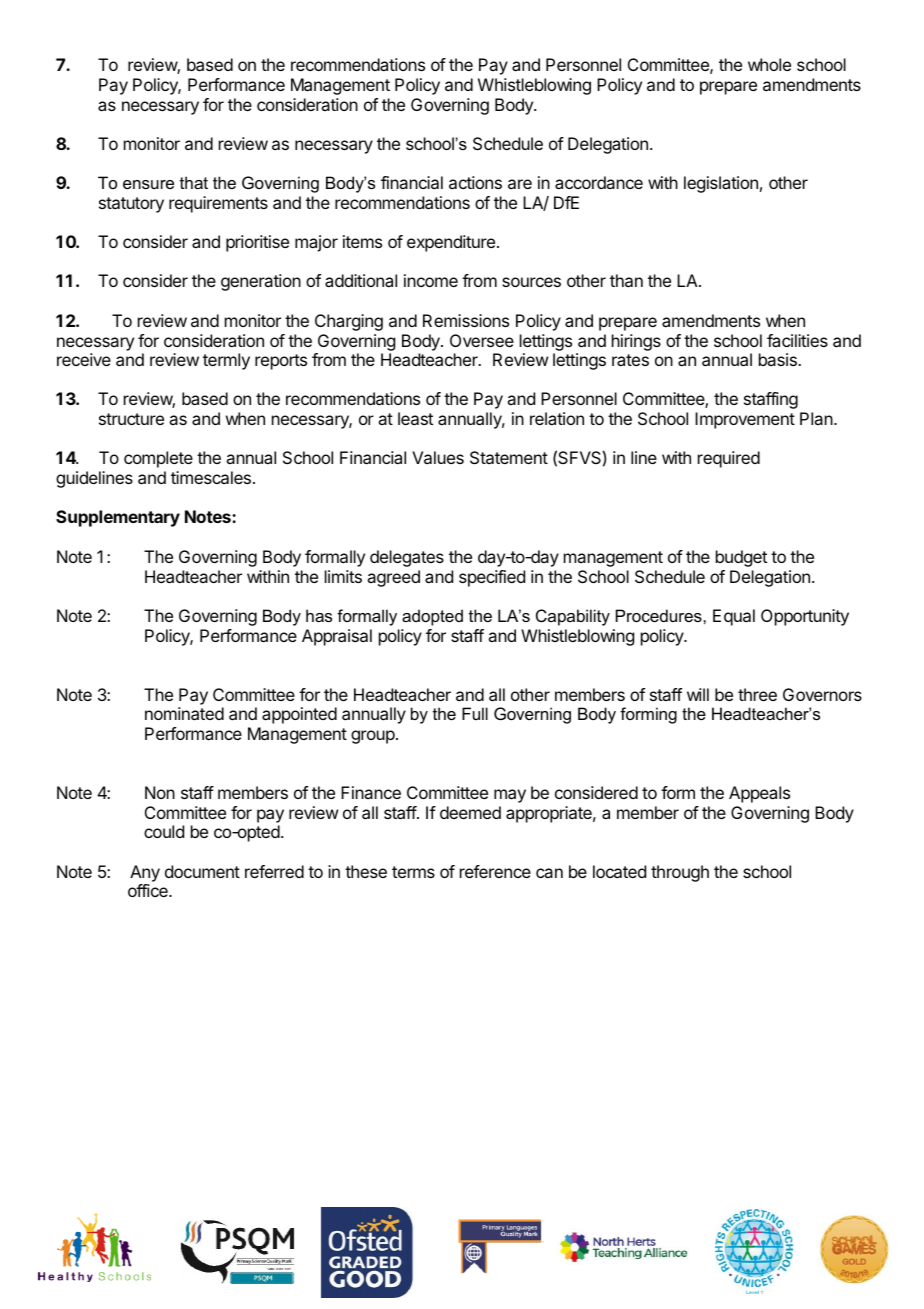  I want to click on terms, so click(413, 872).
